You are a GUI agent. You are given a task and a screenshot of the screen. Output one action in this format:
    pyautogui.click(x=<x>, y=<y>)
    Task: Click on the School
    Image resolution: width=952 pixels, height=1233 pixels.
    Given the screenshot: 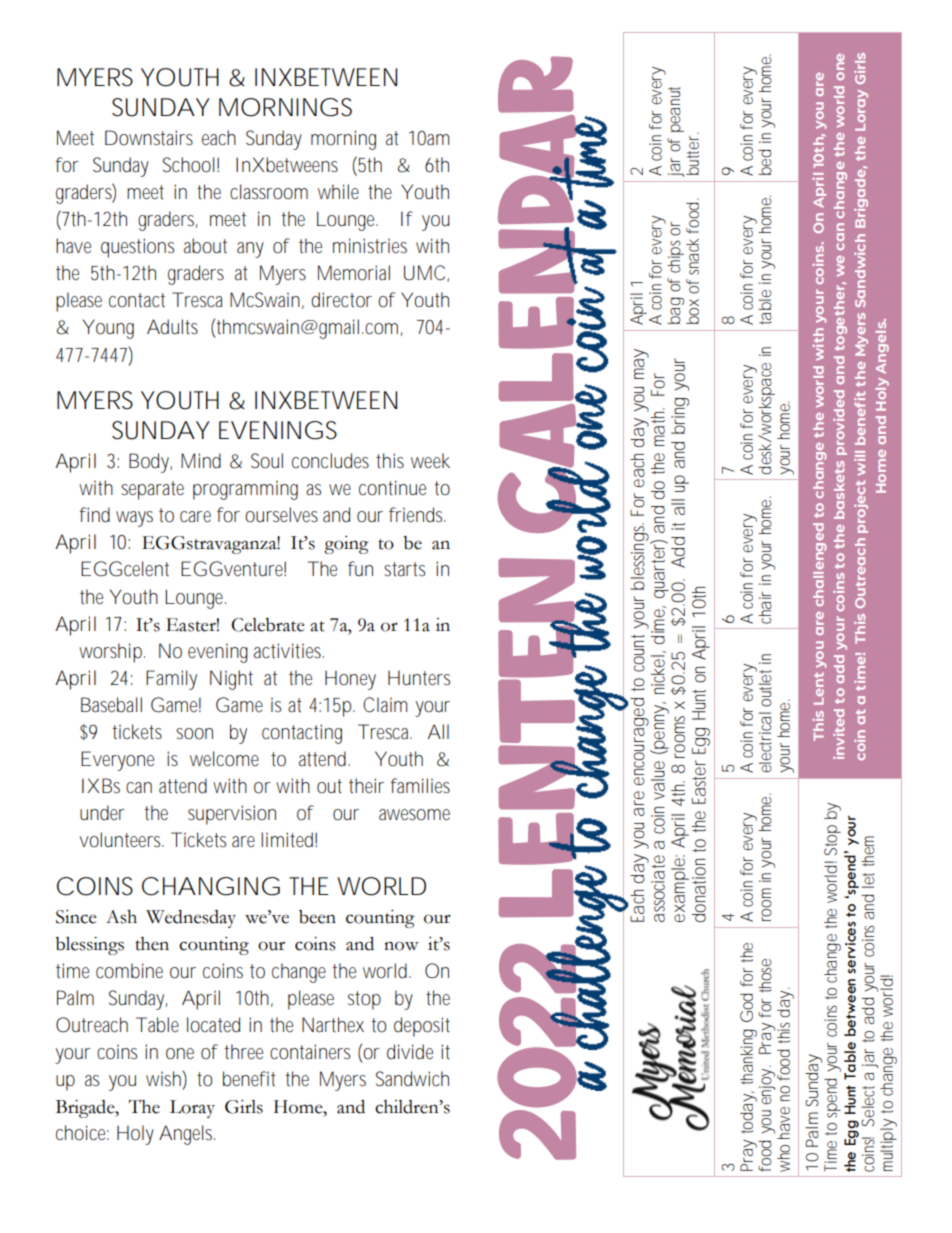 What is the action you would take?
    pyautogui.click(x=188, y=165)
